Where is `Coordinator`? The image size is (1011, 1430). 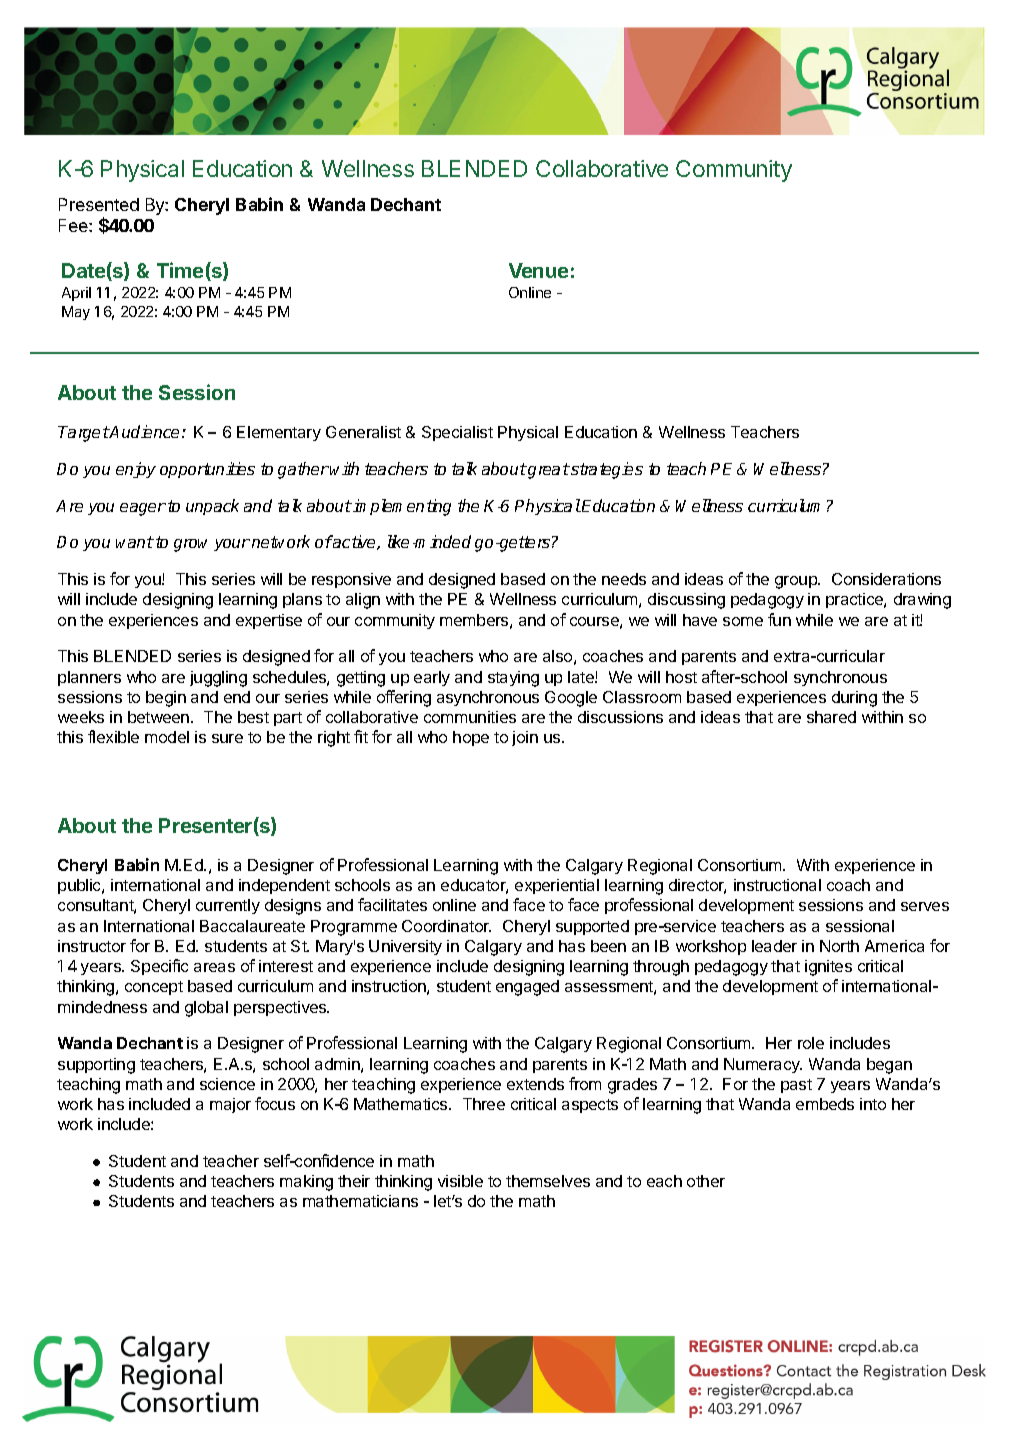 Coordinator is located at coordinates (446, 926).
